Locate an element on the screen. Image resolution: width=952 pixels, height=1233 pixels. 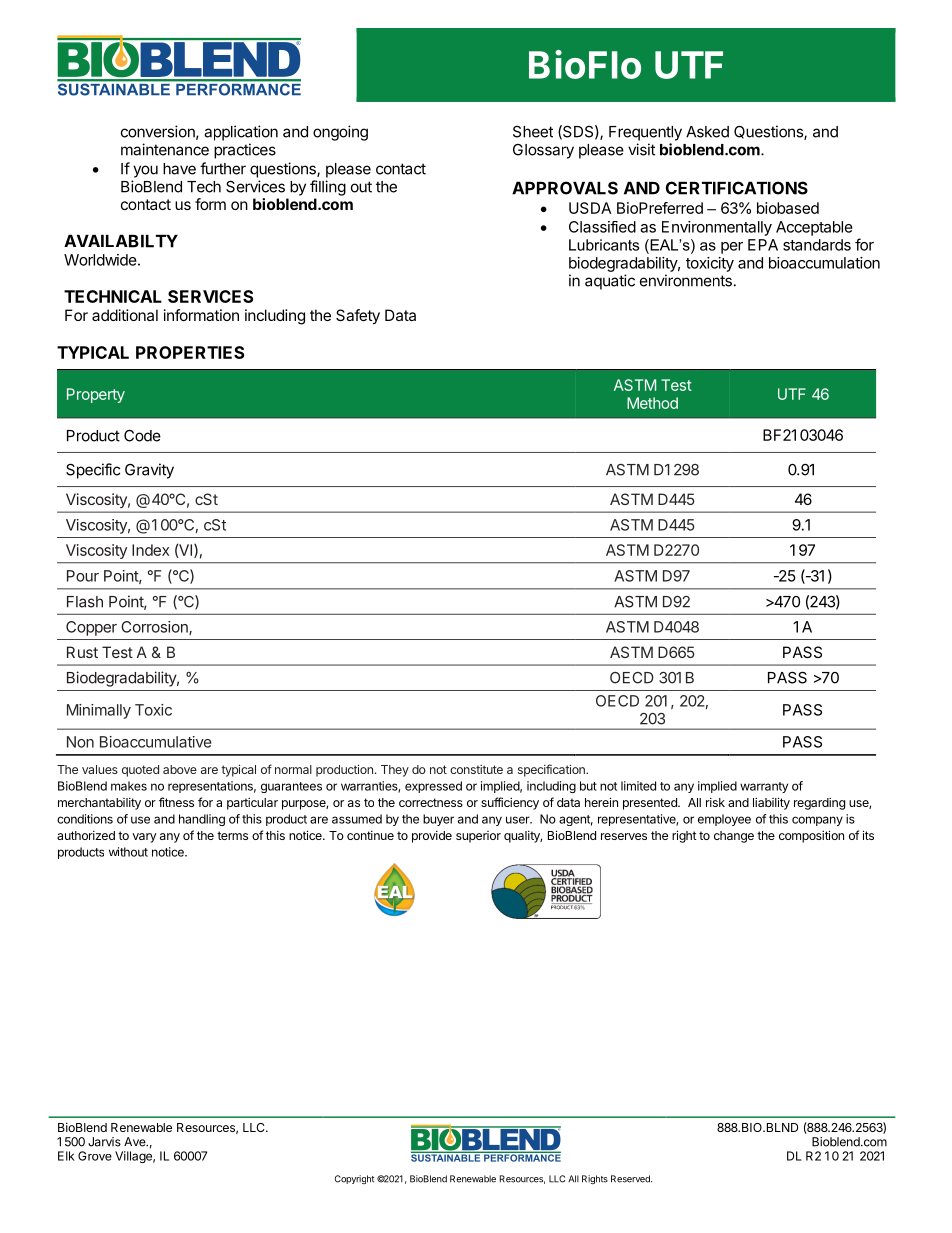
liability is located at coordinates (771, 803).
